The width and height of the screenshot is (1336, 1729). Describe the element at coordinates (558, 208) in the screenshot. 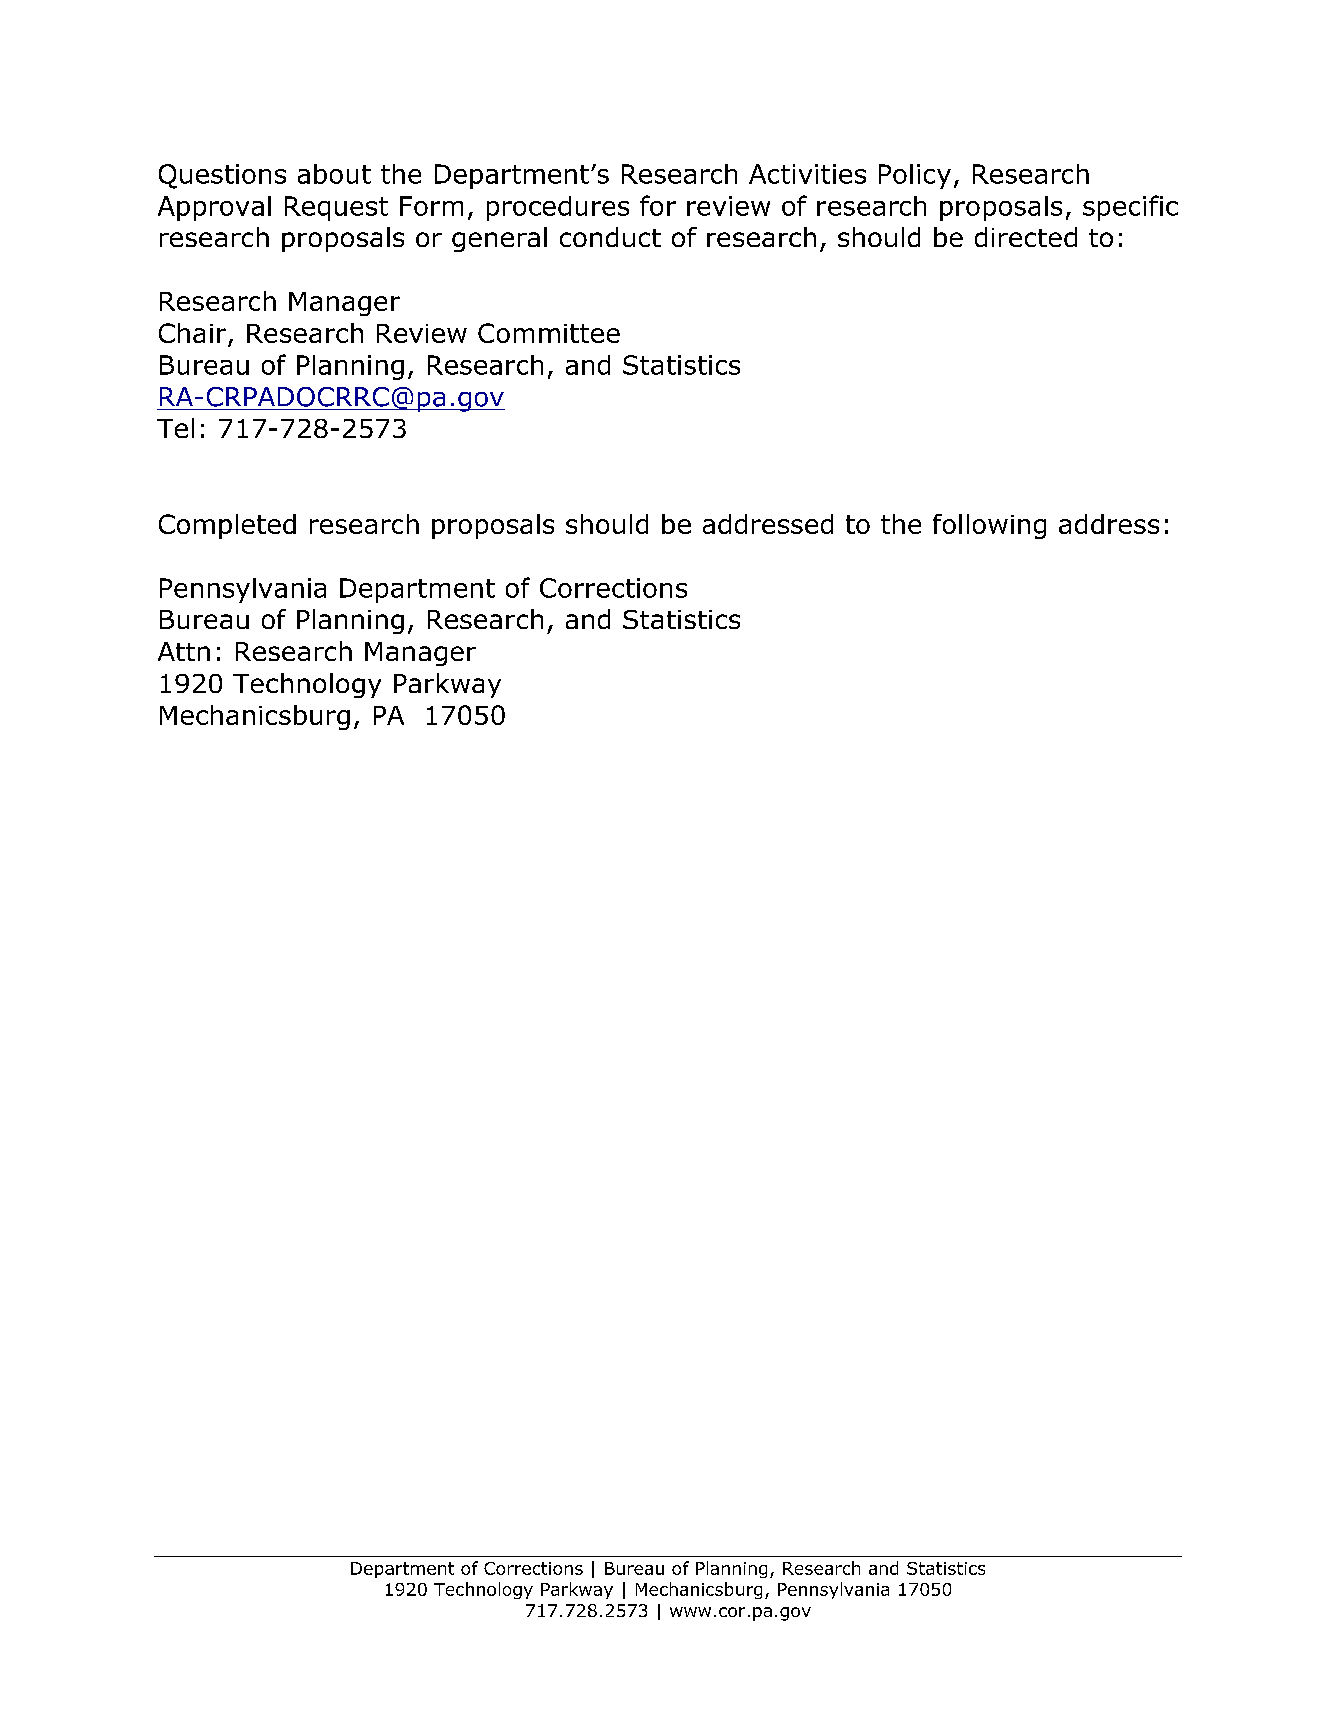

I see `procedures` at that location.
